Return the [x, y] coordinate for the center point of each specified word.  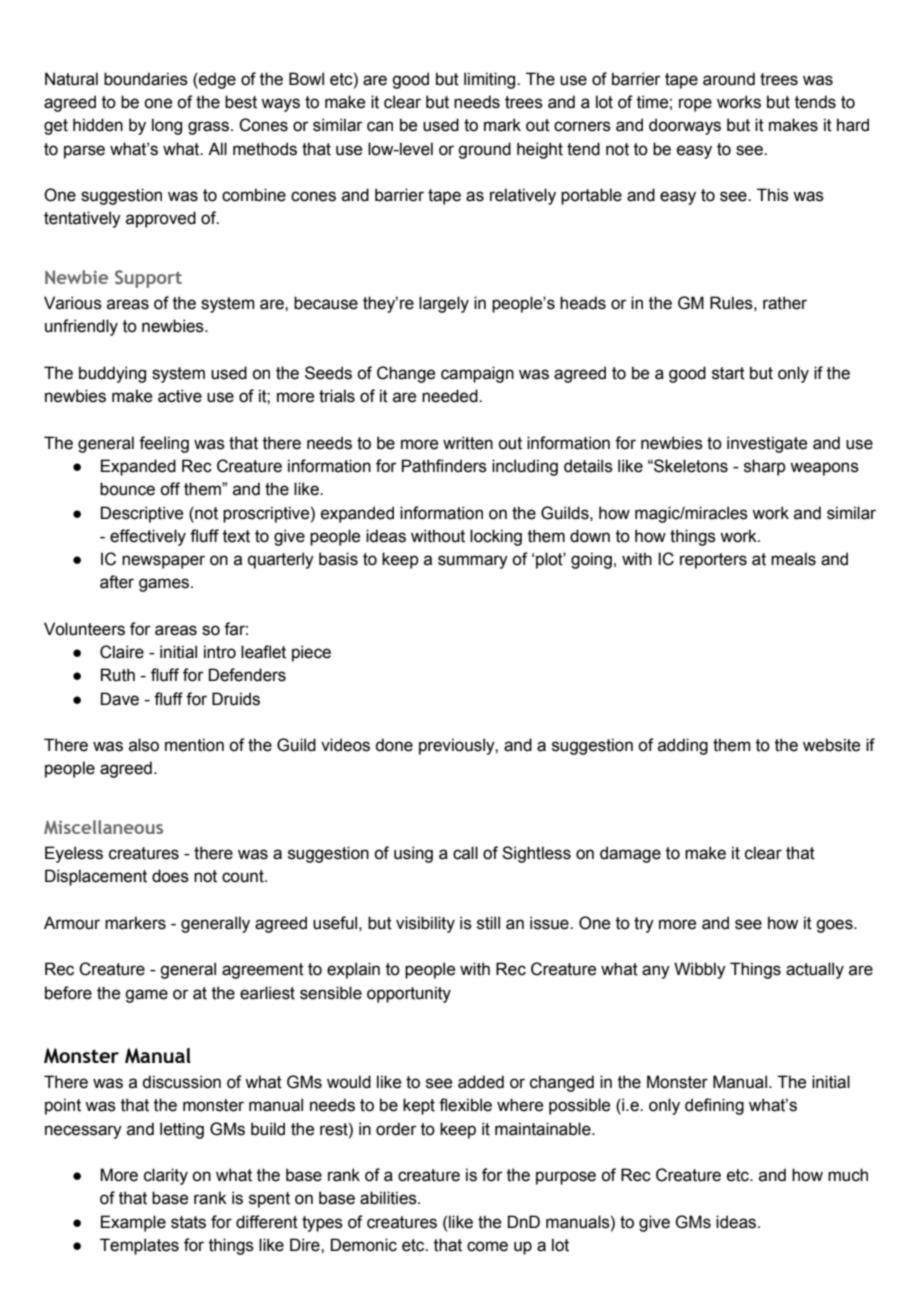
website [831, 745]
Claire [122, 652]
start [728, 373]
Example [133, 1223]
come [487, 1246]
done [394, 745]
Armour [72, 923]
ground [484, 150]
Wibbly [700, 970]
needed [451, 396]
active [180, 396]
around [729, 79]
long [167, 126]
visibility [425, 924]
